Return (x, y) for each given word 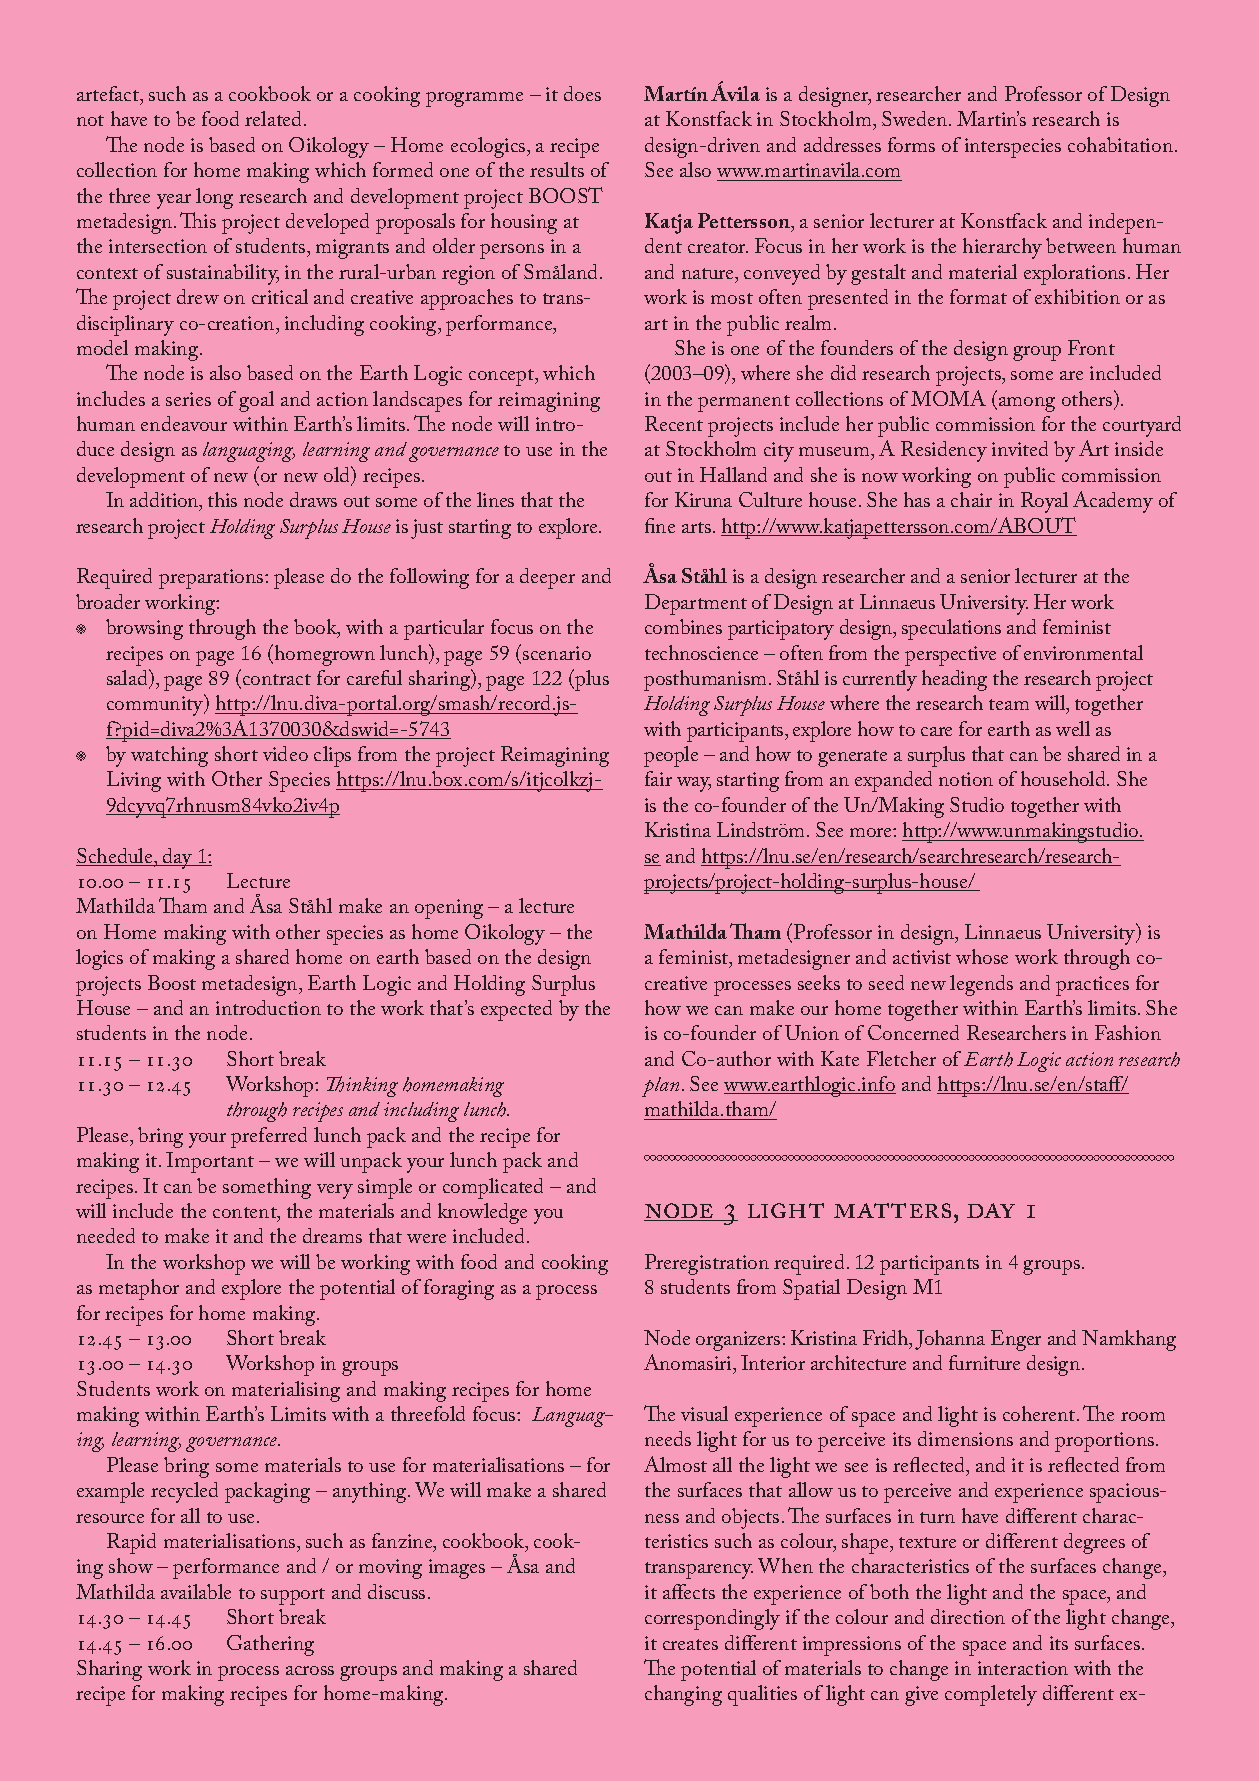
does (582, 93)
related (275, 118)
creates (690, 1644)
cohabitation (1120, 144)
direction (968, 1616)
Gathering (270, 1645)
